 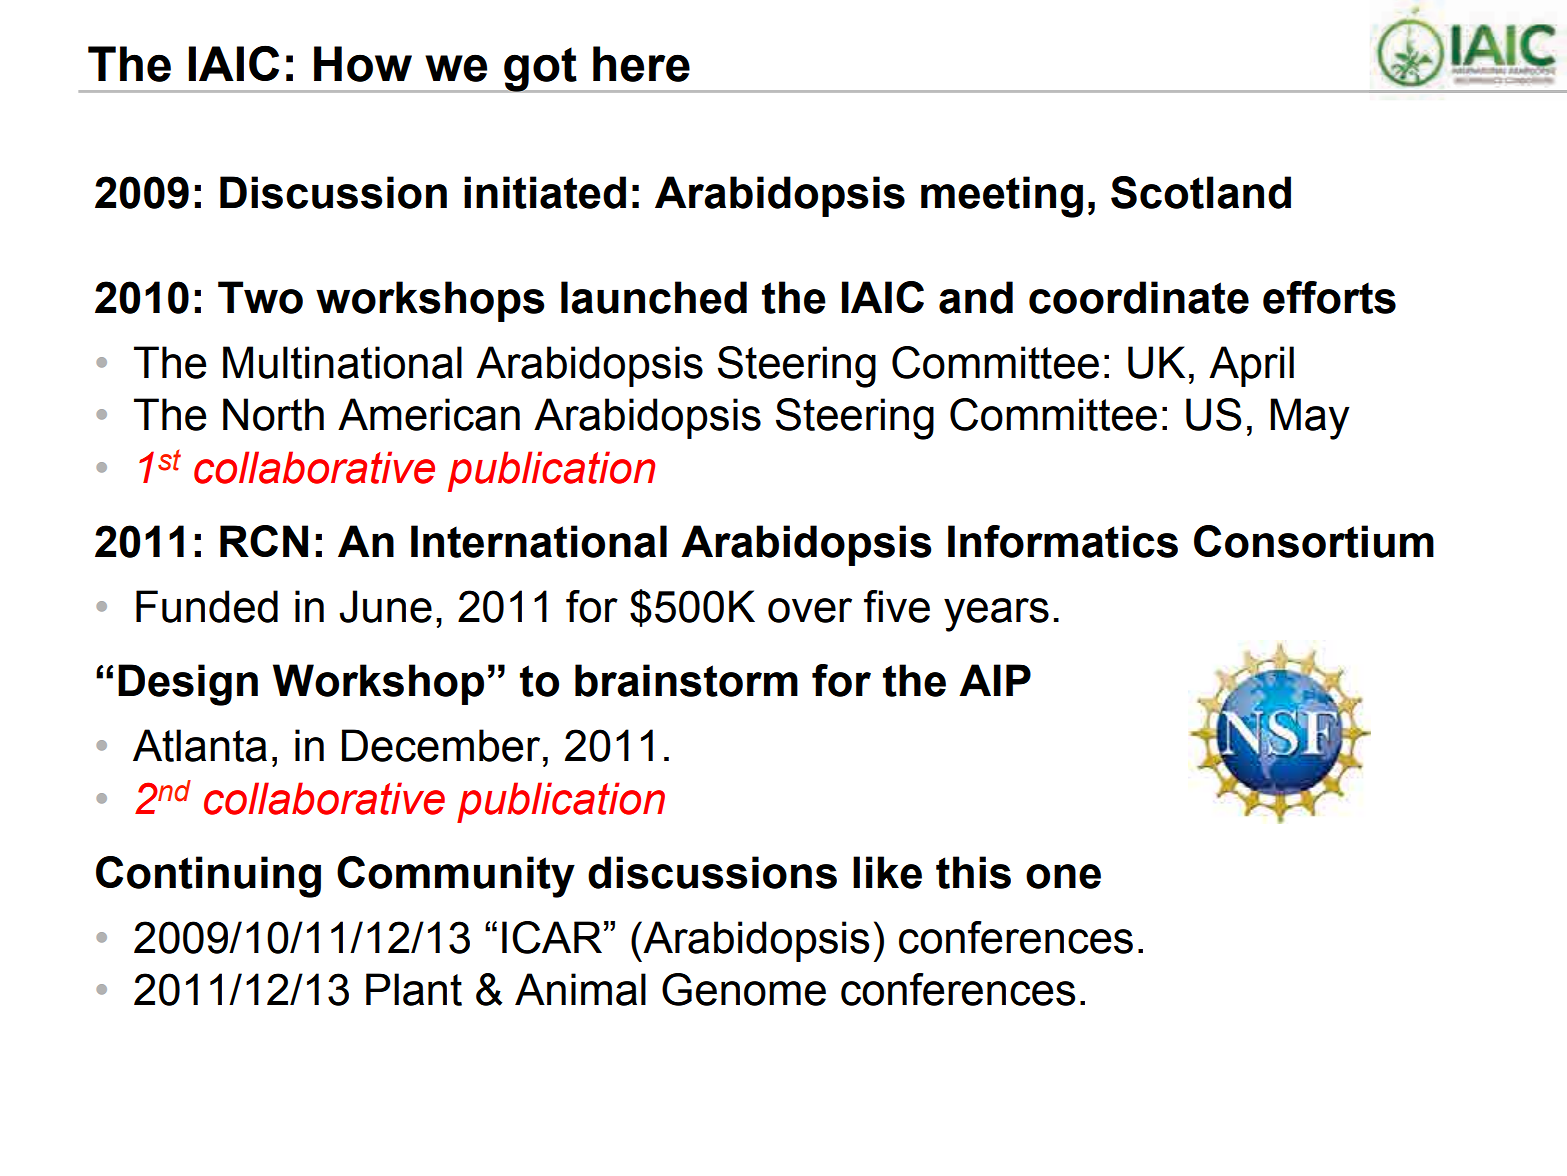 What do you see at coordinates (363, 64) in the document?
I see `How` at bounding box center [363, 64].
